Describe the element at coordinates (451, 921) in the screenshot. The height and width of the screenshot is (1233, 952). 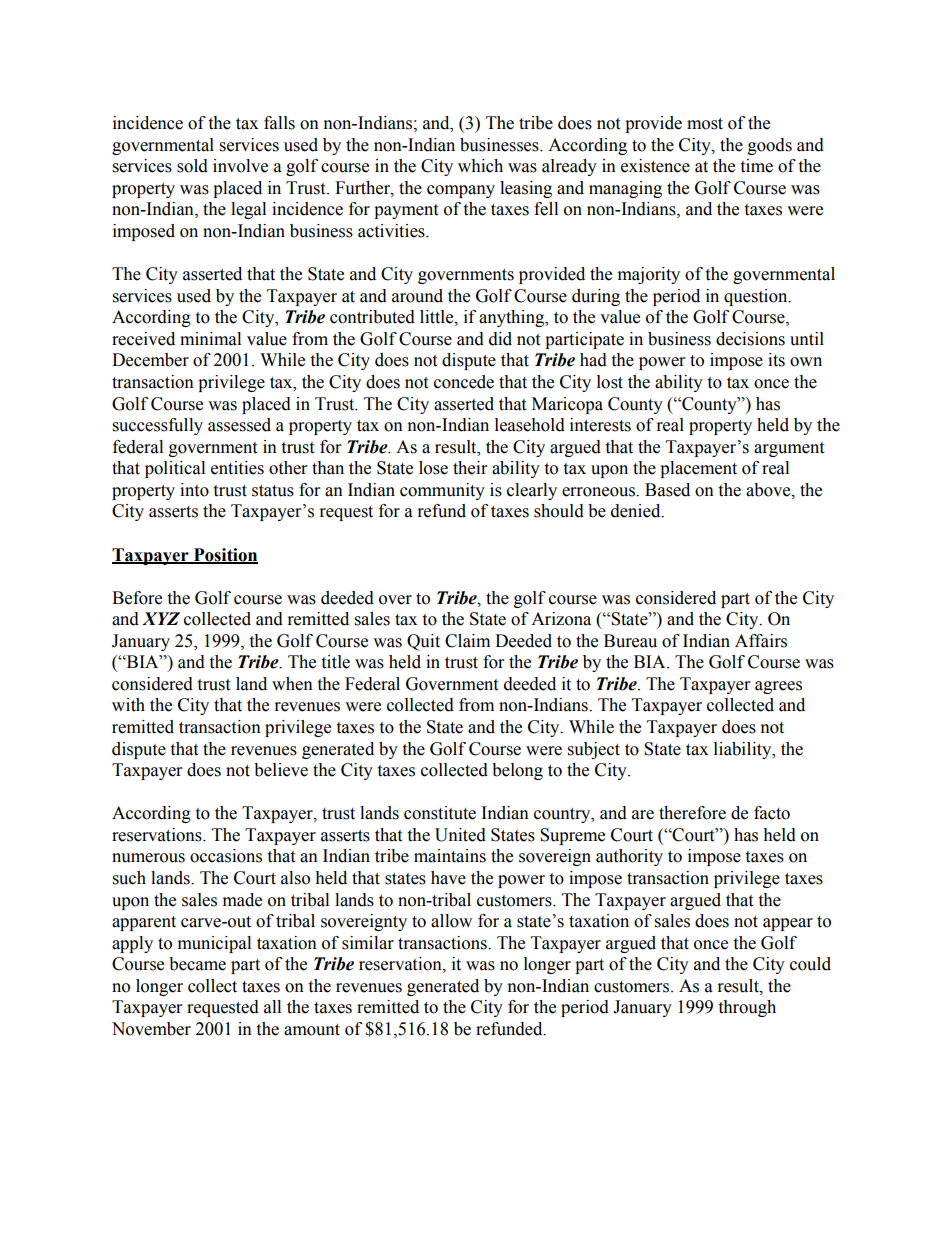
I see `allow` at that location.
